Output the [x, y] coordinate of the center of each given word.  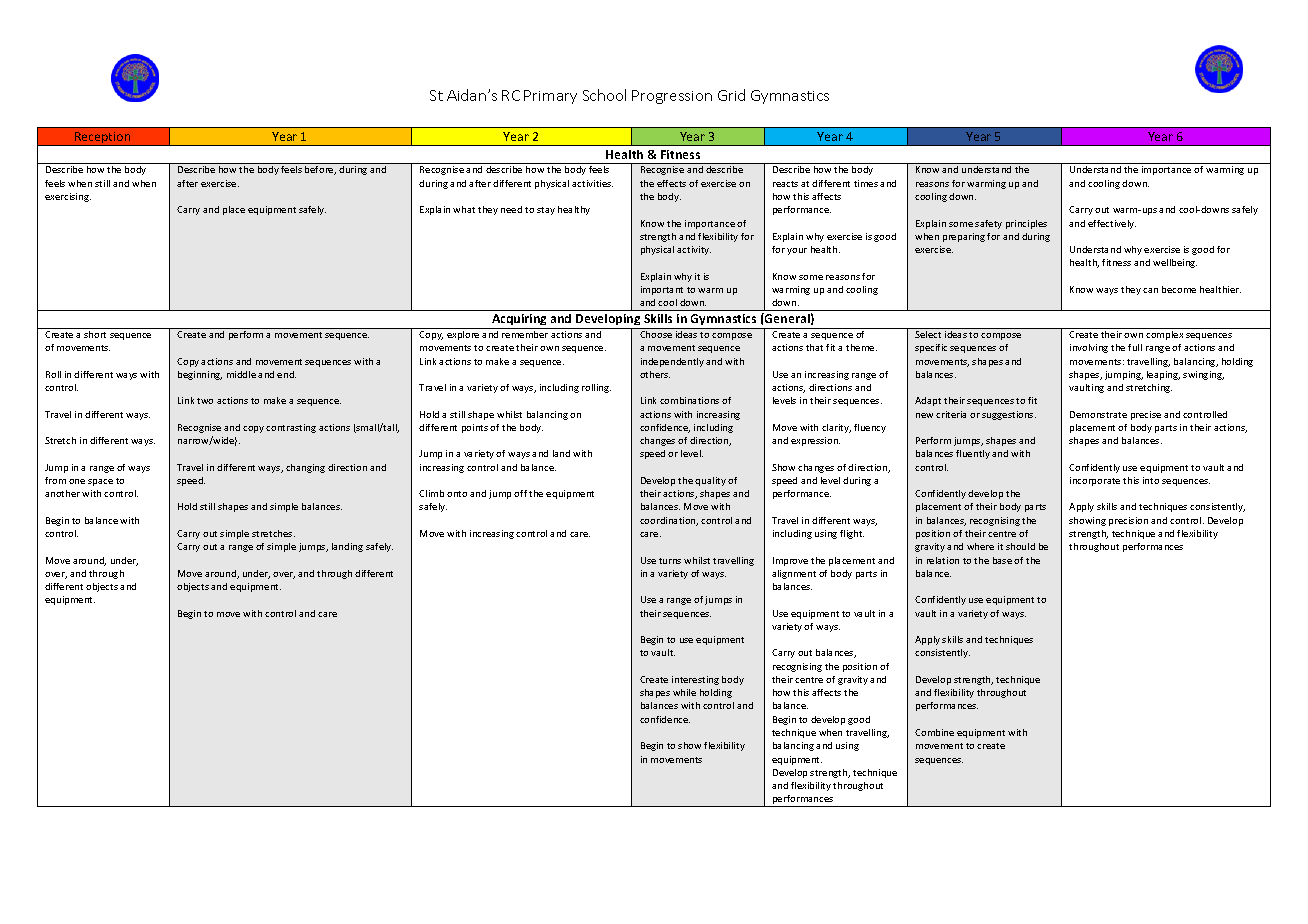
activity [694, 250]
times [866, 183]
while [684, 692]
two [205, 401]
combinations [689, 400]
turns [670, 561]
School [604, 95]
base [1002, 560]
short [95, 334]
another [62, 493]
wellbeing [1175, 263]
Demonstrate [1098, 414]
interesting [695, 680]
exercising [68, 197]
